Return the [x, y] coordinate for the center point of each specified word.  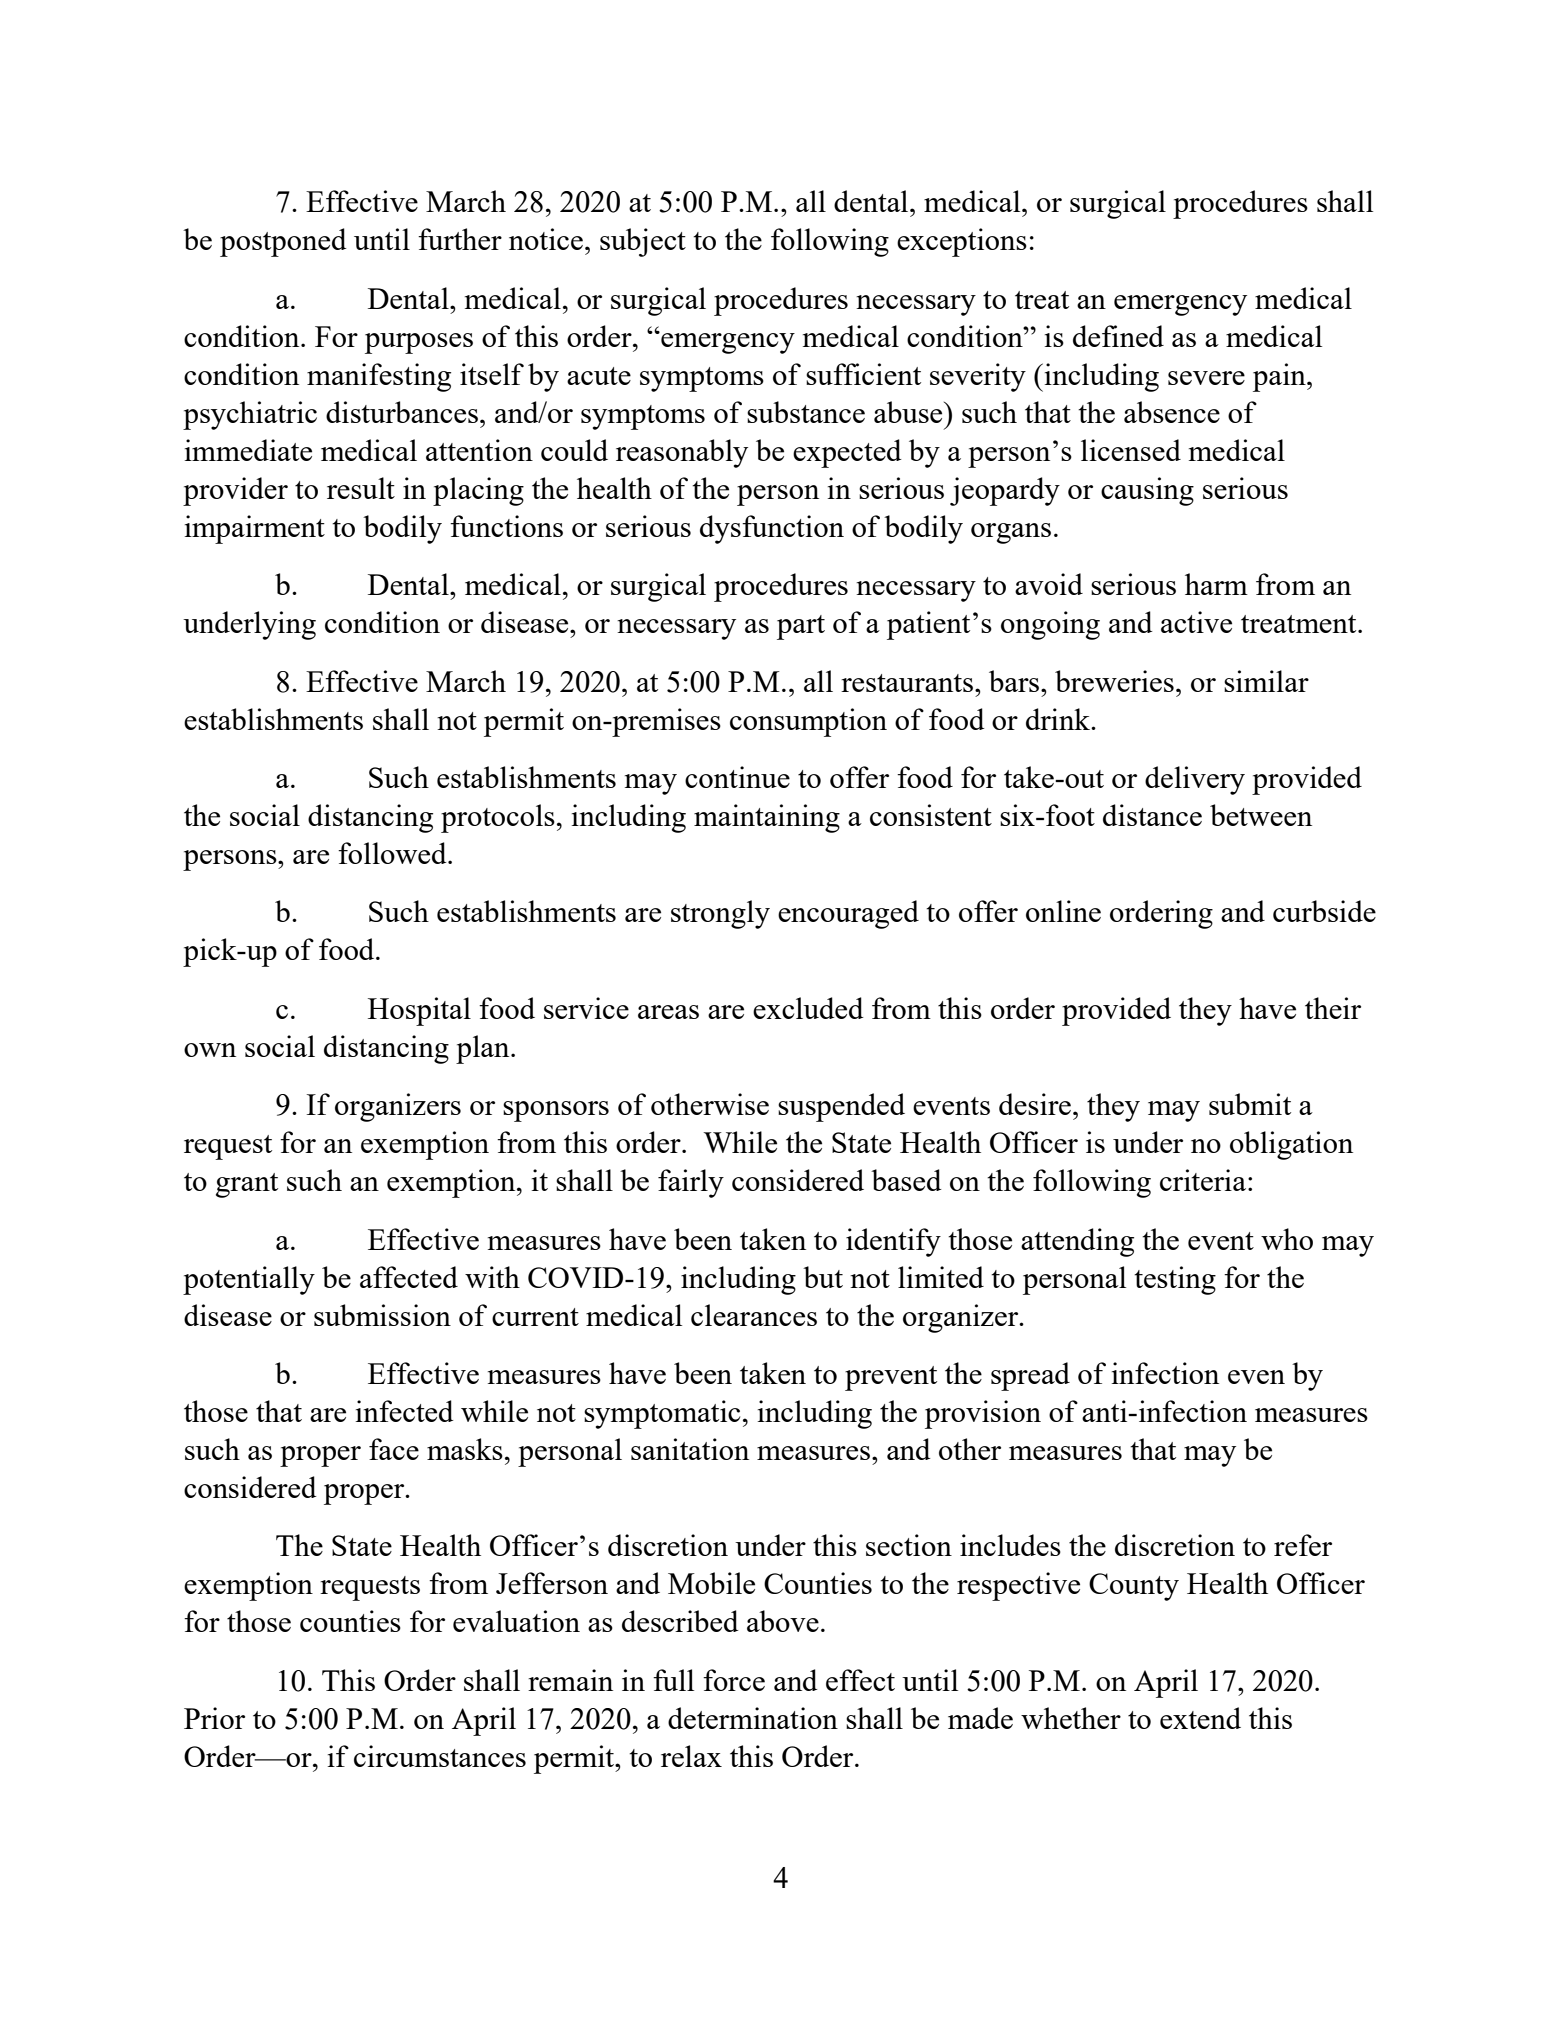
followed [393, 853]
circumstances [440, 1756]
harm [1216, 584]
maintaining [767, 818]
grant [247, 1185]
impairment [255, 529]
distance [1152, 815]
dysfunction [772, 529]
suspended [841, 1107]
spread [1030, 1376]
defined [1118, 336]
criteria [1203, 1180]
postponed [283, 242]
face [394, 1449]
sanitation [690, 1449]
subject [643, 242]
